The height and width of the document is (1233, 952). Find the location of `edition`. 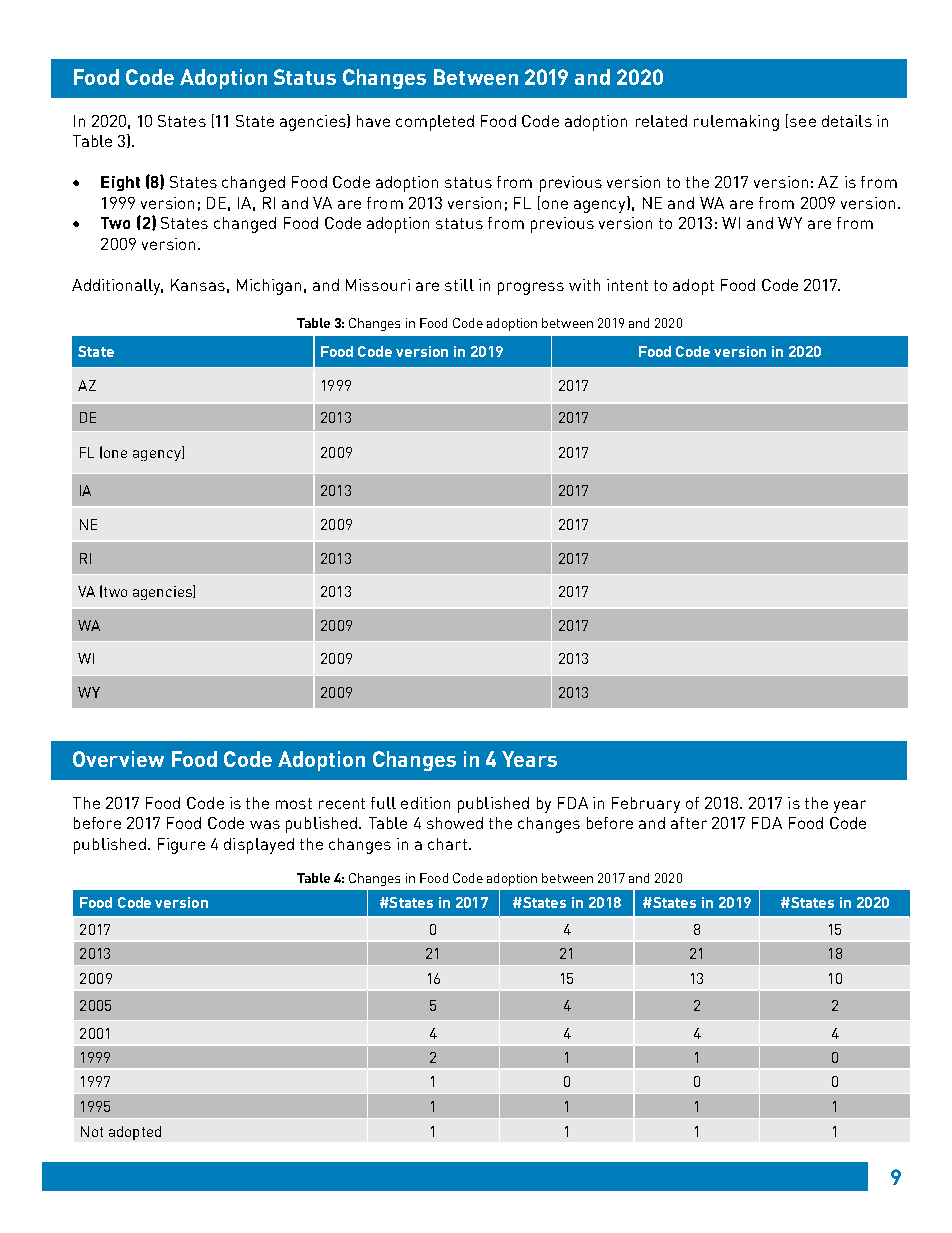

edition is located at coordinates (425, 803).
